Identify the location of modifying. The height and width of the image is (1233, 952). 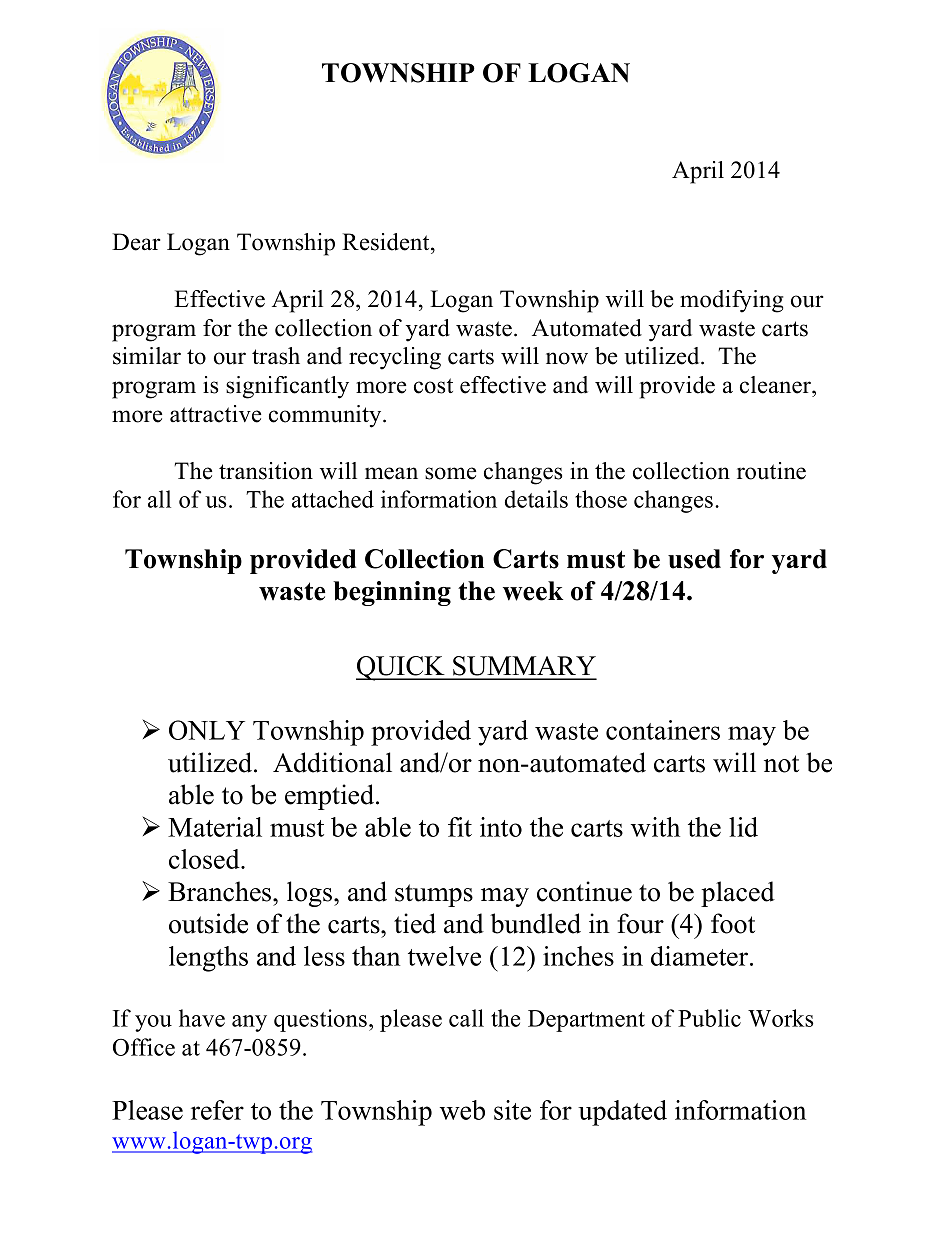
(731, 301).
